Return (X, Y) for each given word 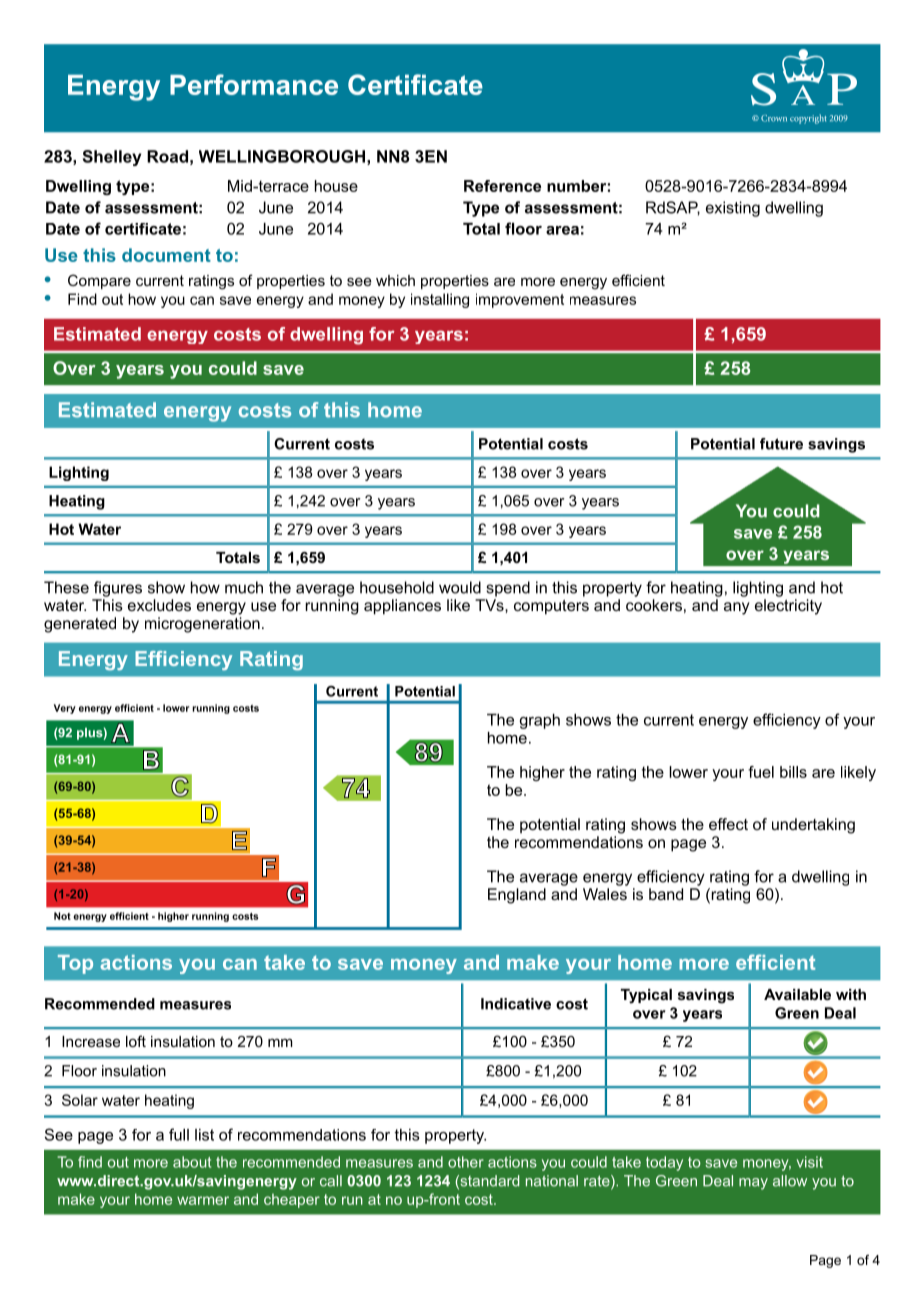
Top (75, 964)
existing (733, 209)
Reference (502, 186)
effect (728, 824)
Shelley (112, 158)
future (781, 444)
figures (118, 589)
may (753, 1184)
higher (542, 773)
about (192, 1162)
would (460, 587)
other (466, 1162)
